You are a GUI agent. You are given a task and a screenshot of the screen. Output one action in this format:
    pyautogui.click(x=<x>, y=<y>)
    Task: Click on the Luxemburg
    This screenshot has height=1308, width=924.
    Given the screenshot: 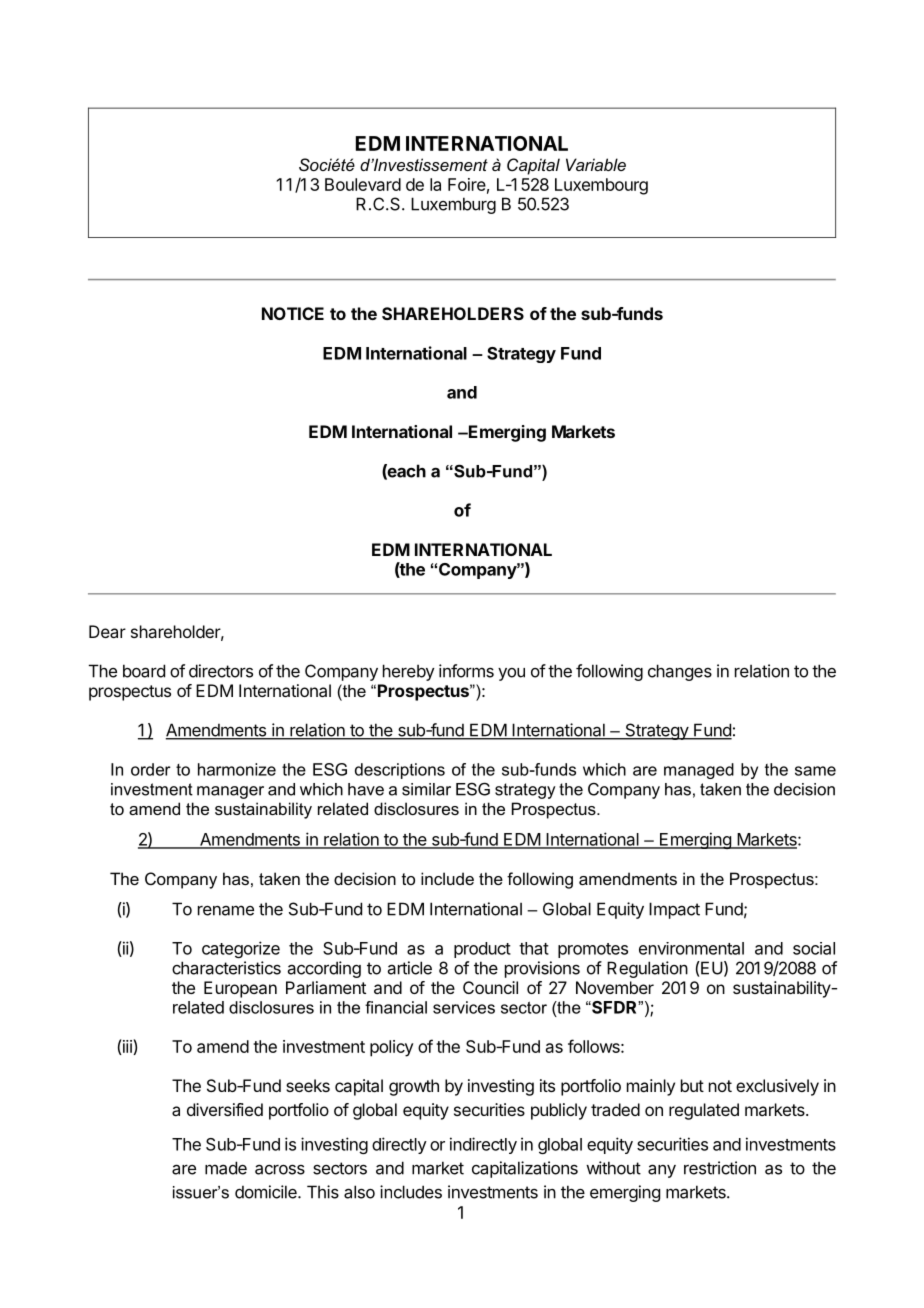 What is the action you would take?
    pyautogui.click(x=453, y=205)
